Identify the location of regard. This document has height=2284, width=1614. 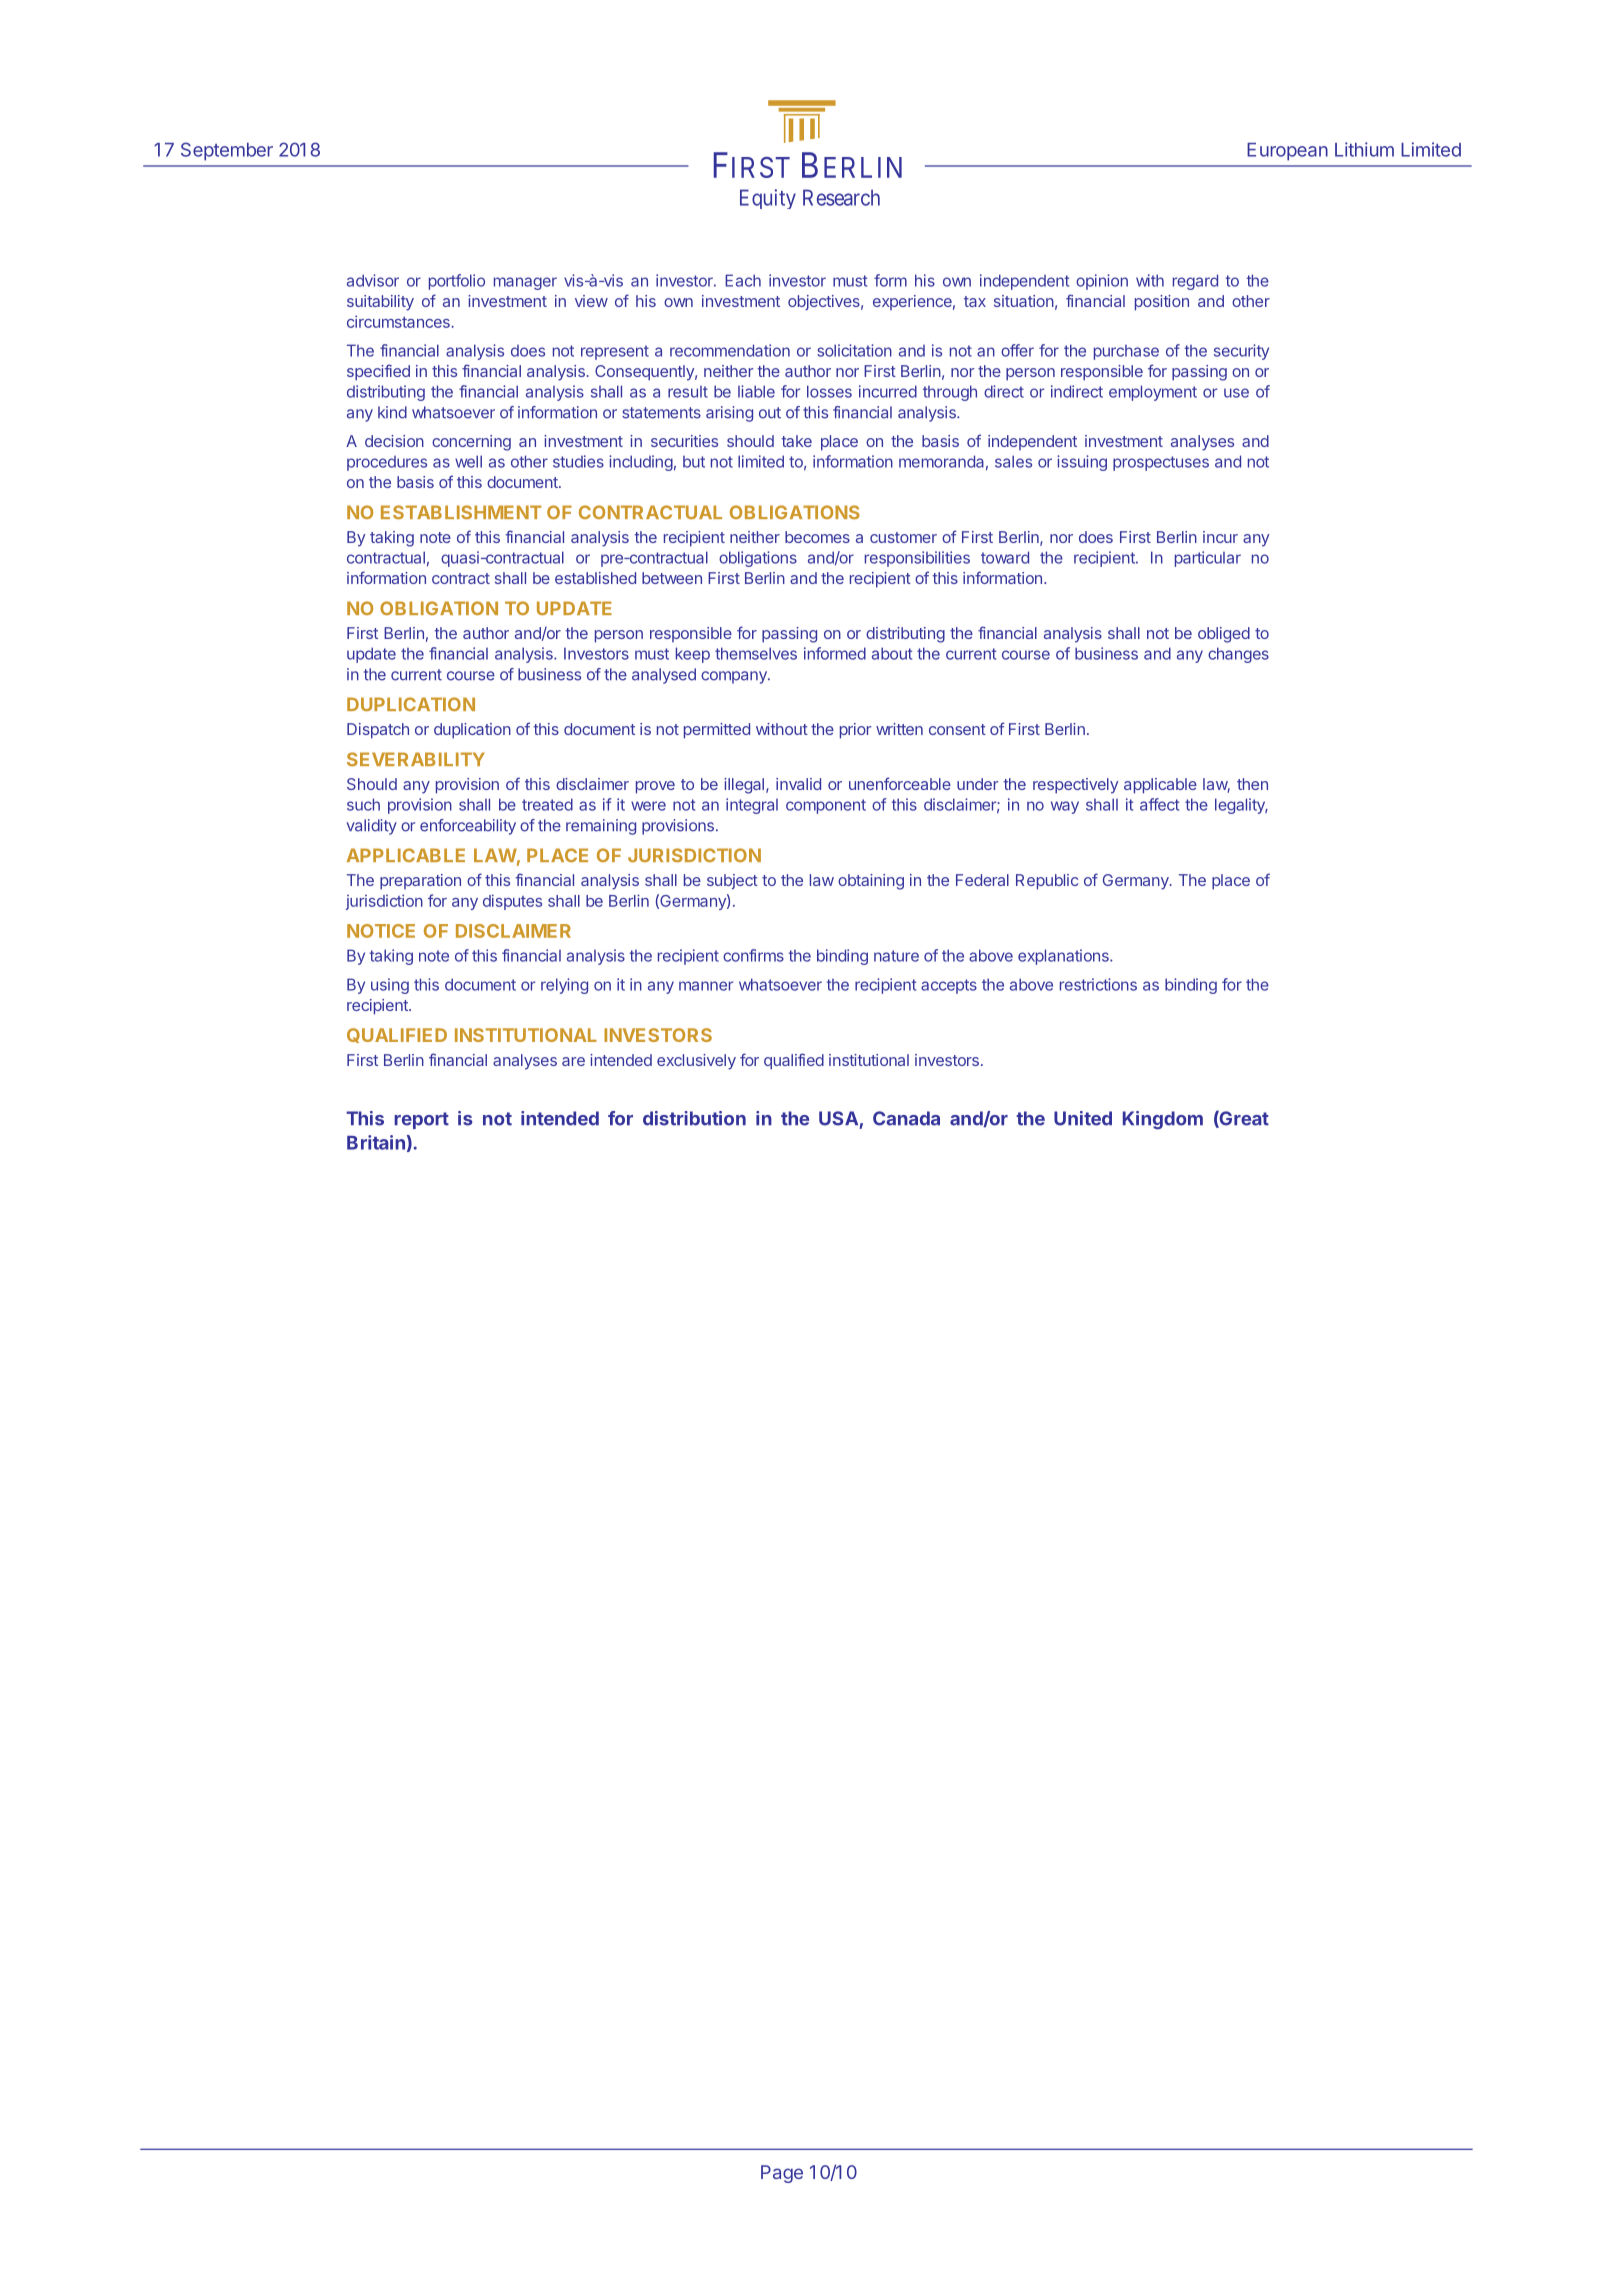
(1195, 282).
